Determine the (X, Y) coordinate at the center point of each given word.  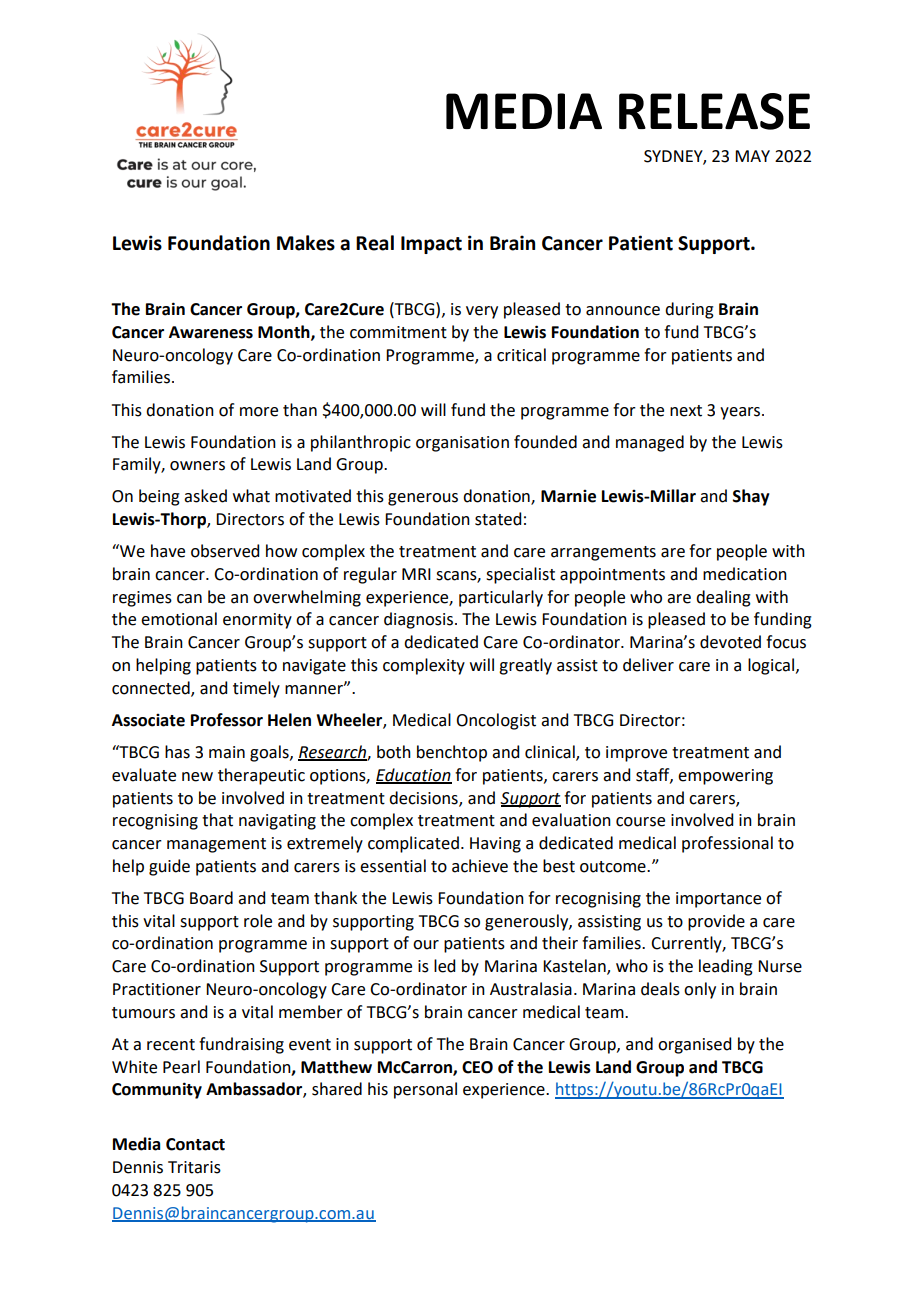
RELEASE (714, 111)
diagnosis (418, 620)
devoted (730, 642)
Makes (306, 243)
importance (718, 900)
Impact (431, 245)
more (259, 412)
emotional (179, 619)
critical (521, 355)
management (216, 845)
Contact (195, 1144)
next (686, 411)
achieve (480, 866)
